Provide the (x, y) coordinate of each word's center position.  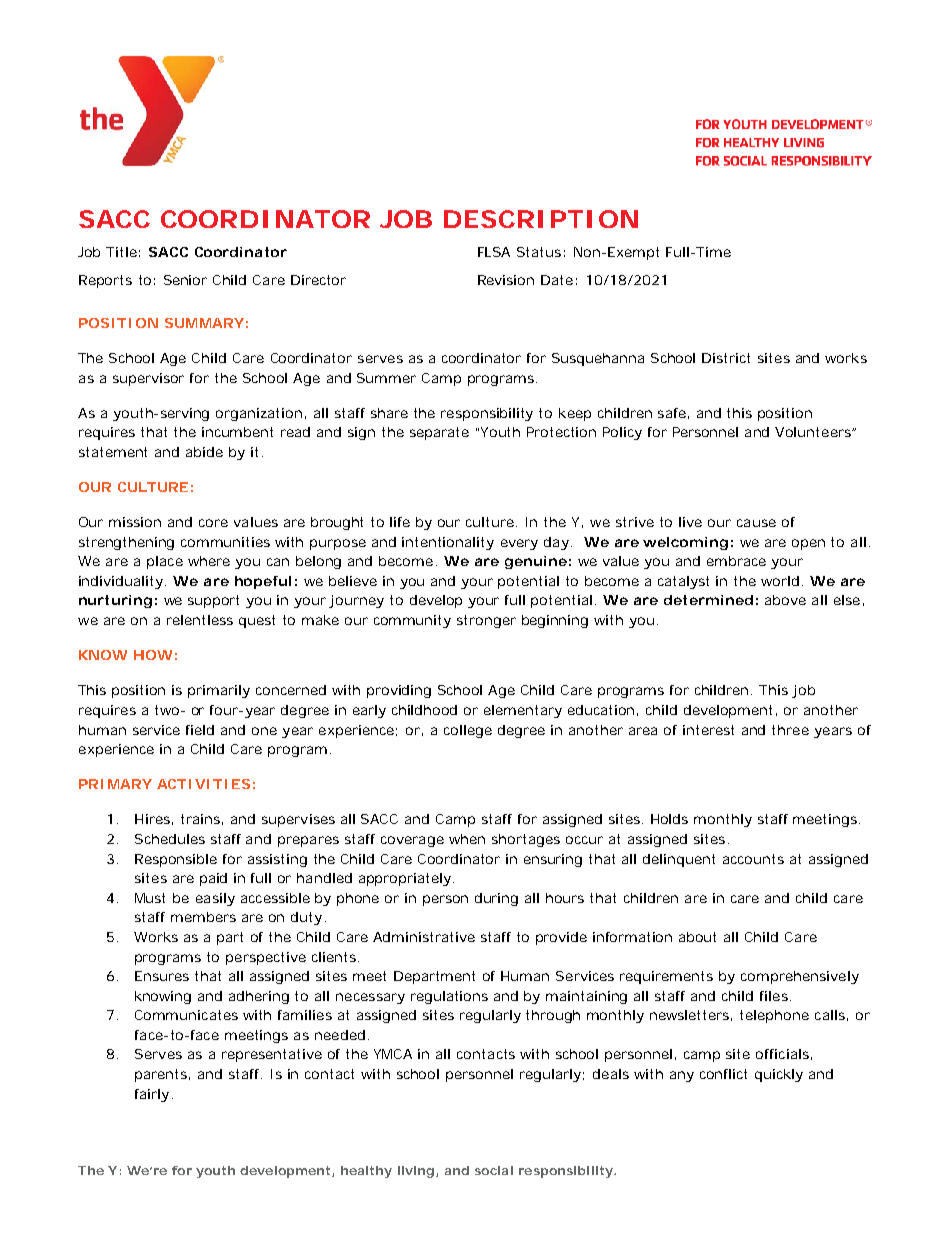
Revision (506, 280)
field (200, 730)
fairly (152, 1095)
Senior (185, 280)
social (494, 1170)
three (790, 730)
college (468, 731)
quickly (779, 1075)
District (726, 358)
